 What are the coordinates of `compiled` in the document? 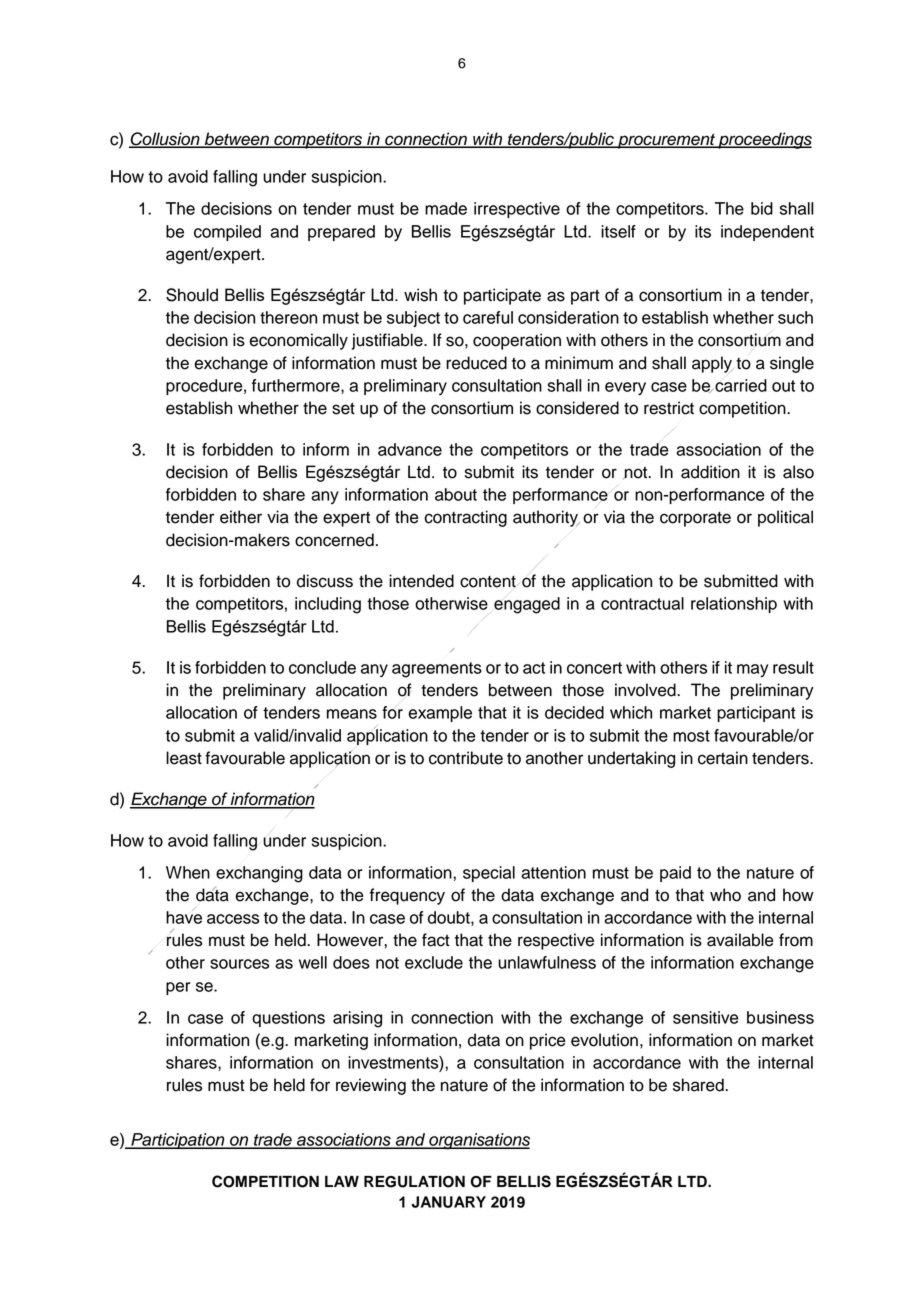 It's located at (227, 233).
